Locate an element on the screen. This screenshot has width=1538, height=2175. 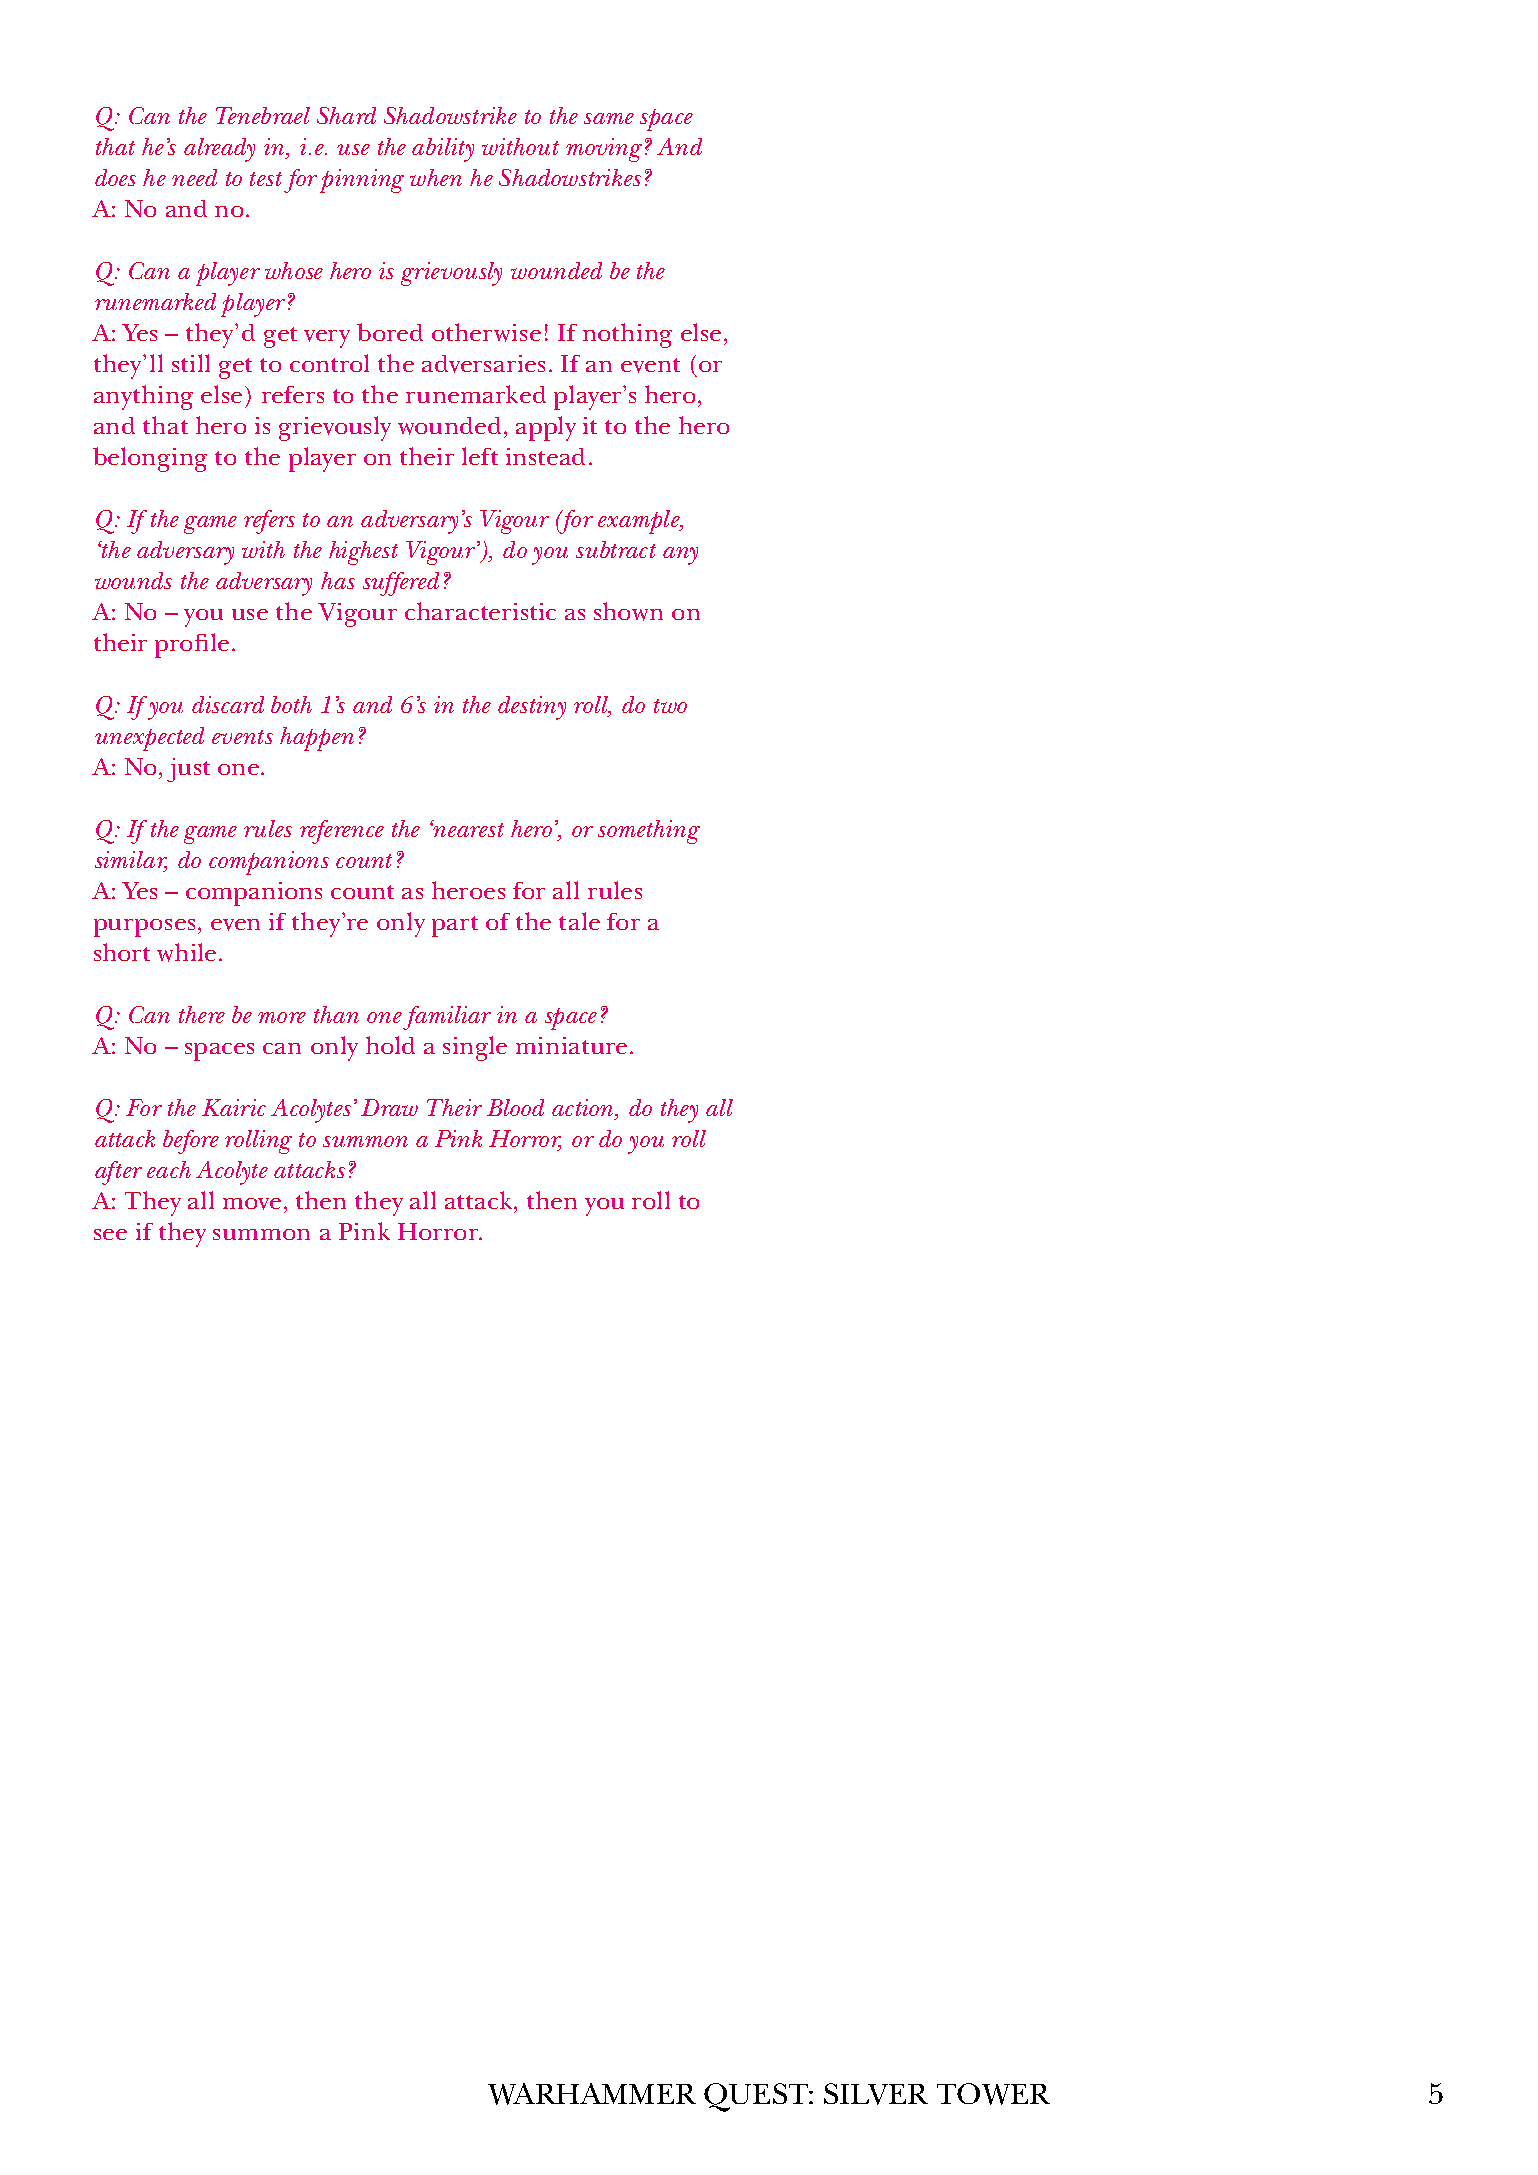
WARHAMMER is located at coordinates (592, 2094).
